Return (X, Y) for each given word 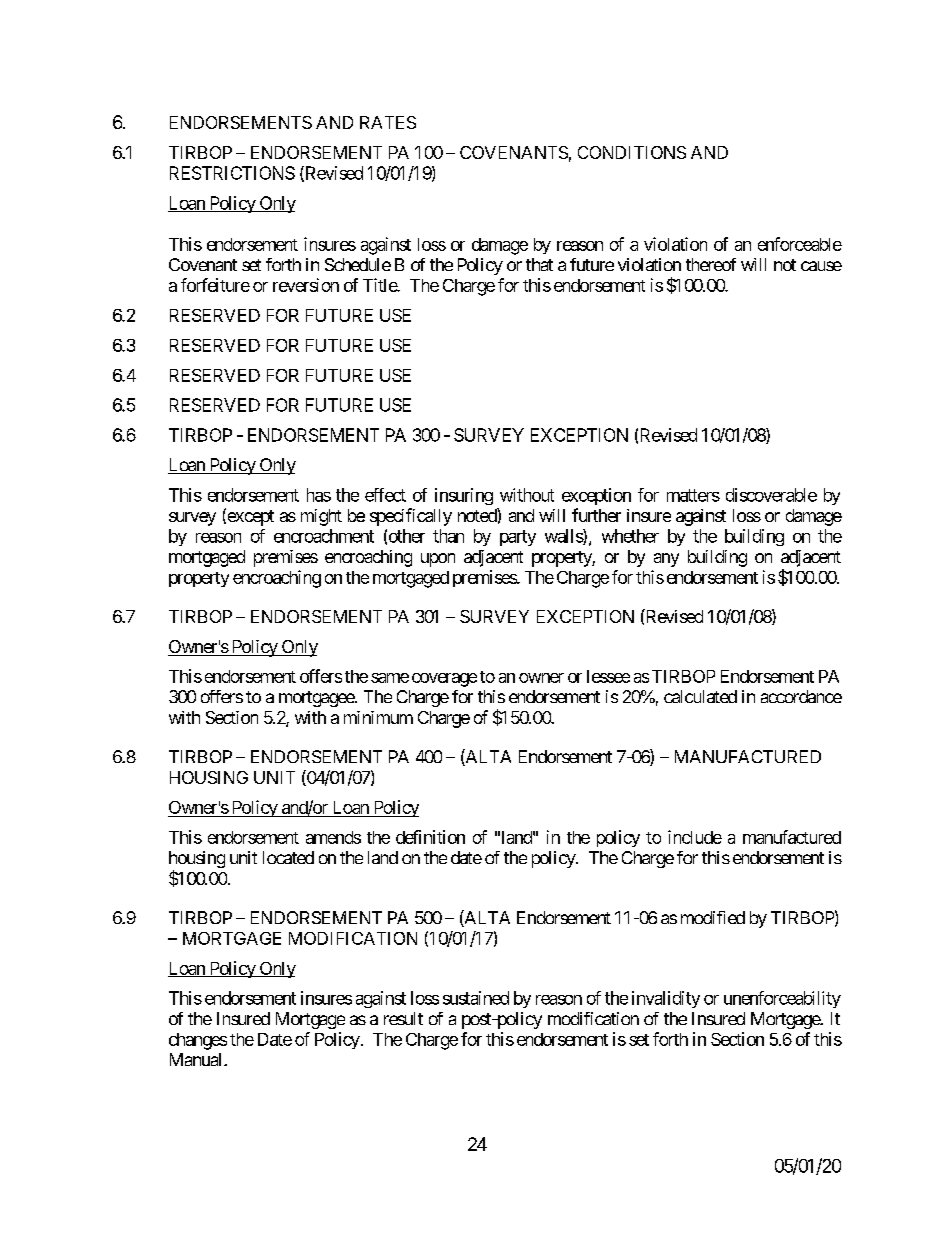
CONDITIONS (632, 152)
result (403, 1018)
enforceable (800, 244)
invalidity (666, 999)
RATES (388, 122)
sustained (476, 998)
